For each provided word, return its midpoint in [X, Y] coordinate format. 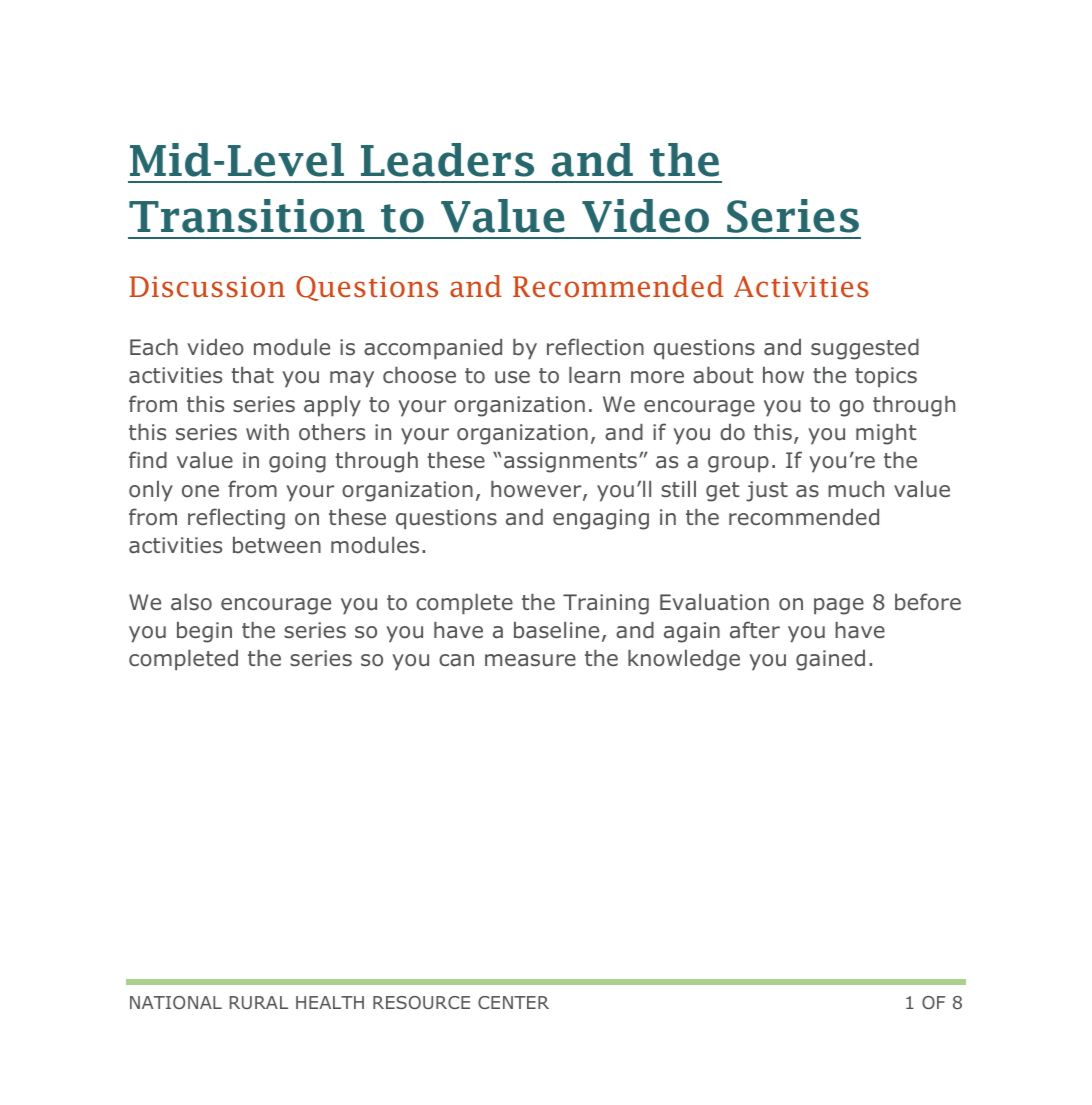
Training [606, 604]
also [191, 602]
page [839, 606]
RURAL [259, 1002]
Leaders [447, 160]
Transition [247, 216]
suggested [865, 349]
